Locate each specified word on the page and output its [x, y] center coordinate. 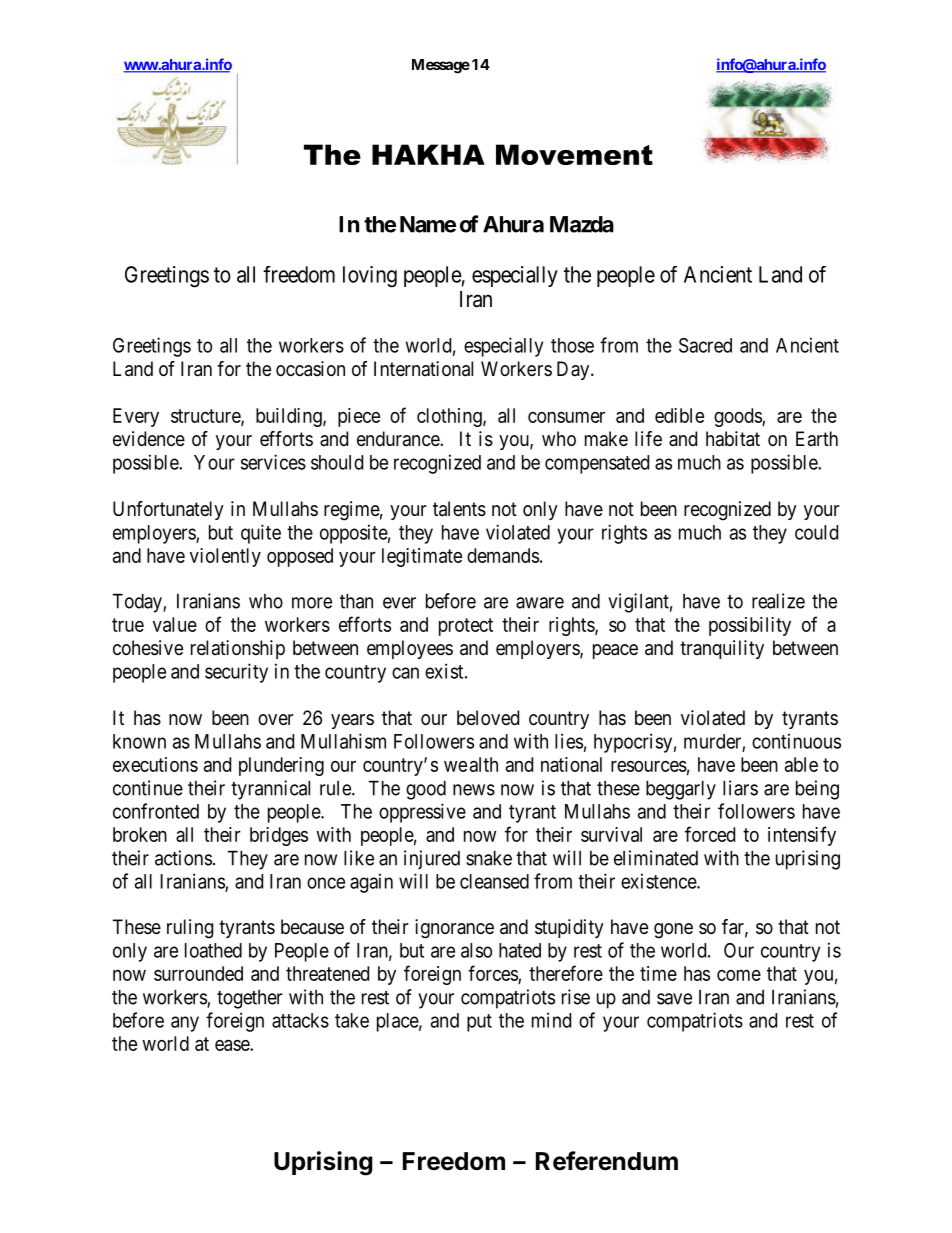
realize [778, 601]
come [739, 975]
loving [370, 277]
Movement [574, 154]
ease [233, 1045]
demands [503, 555]
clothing [450, 417]
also [476, 950]
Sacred [705, 345]
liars [740, 788]
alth [484, 764]
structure [206, 417]
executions [155, 764]
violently [225, 557]
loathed [213, 950]
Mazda [582, 224]
